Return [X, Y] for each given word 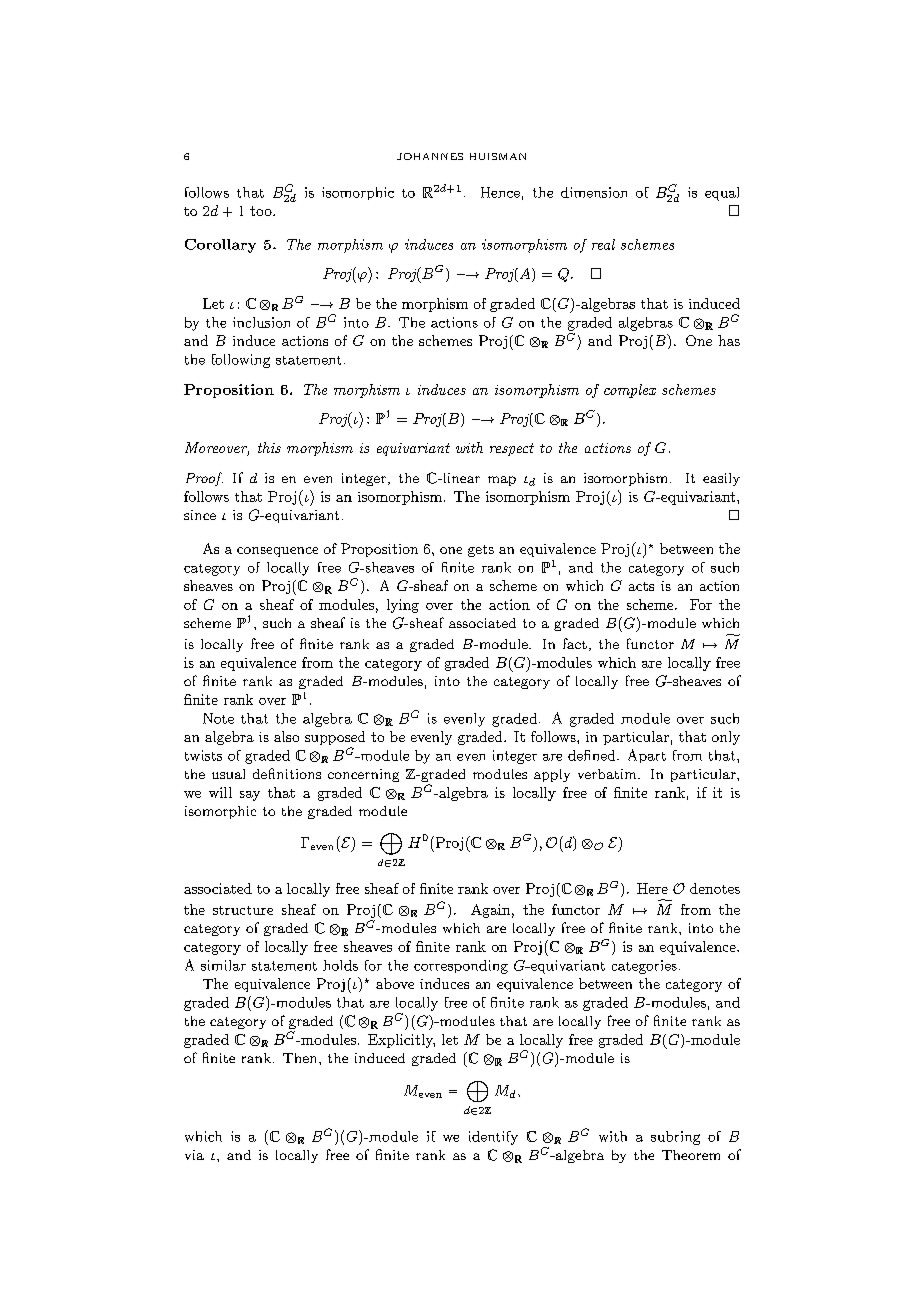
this [269, 447]
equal [722, 194]
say [250, 796]
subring [675, 1138]
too [262, 211]
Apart [647, 756]
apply [552, 775]
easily [721, 479]
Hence [500, 192]
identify [493, 1138]
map [502, 481]
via [194, 1155]
